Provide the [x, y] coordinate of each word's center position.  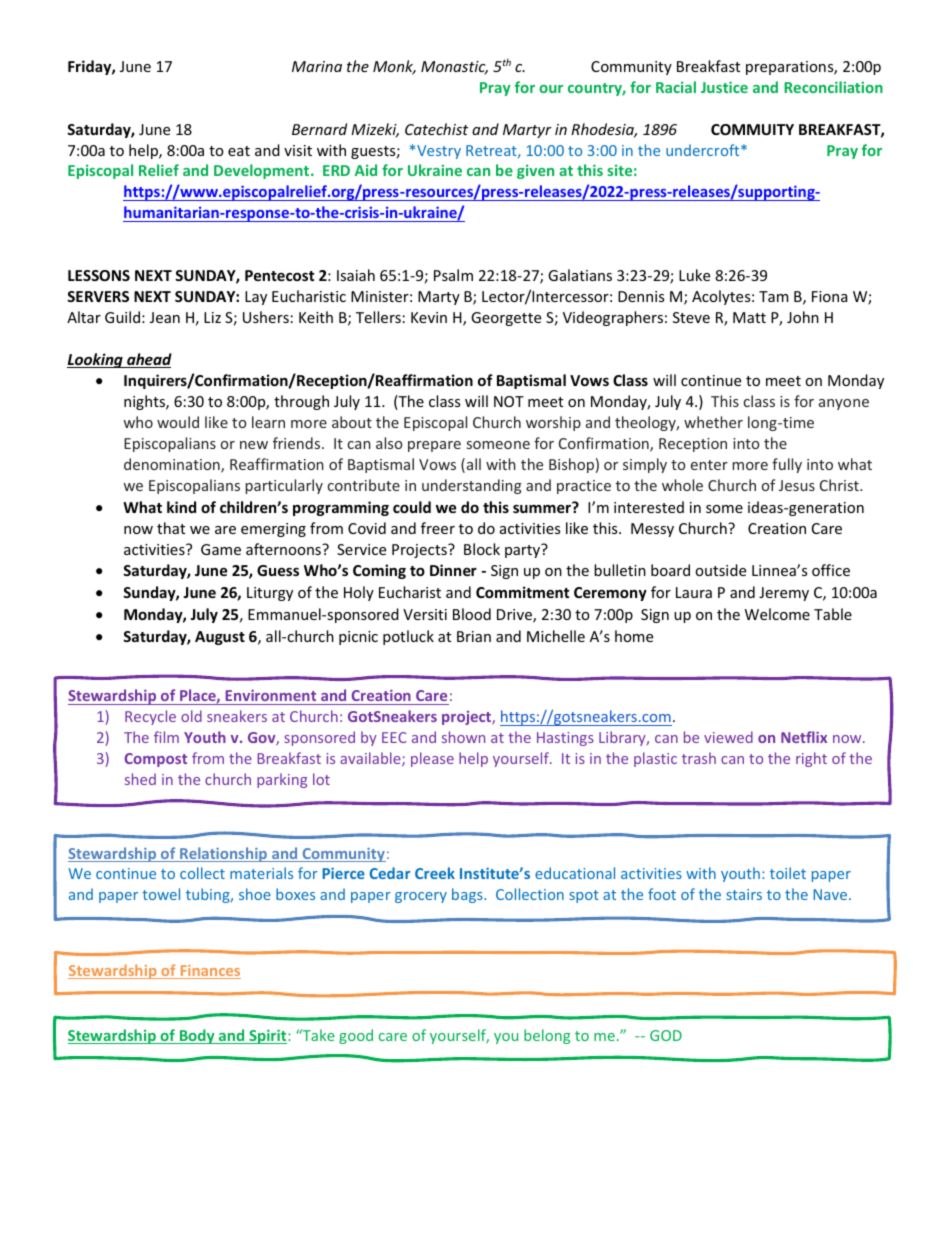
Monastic [454, 68]
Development [263, 171]
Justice [724, 87]
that [171, 528]
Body [197, 1036]
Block [482, 549]
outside [720, 570]
